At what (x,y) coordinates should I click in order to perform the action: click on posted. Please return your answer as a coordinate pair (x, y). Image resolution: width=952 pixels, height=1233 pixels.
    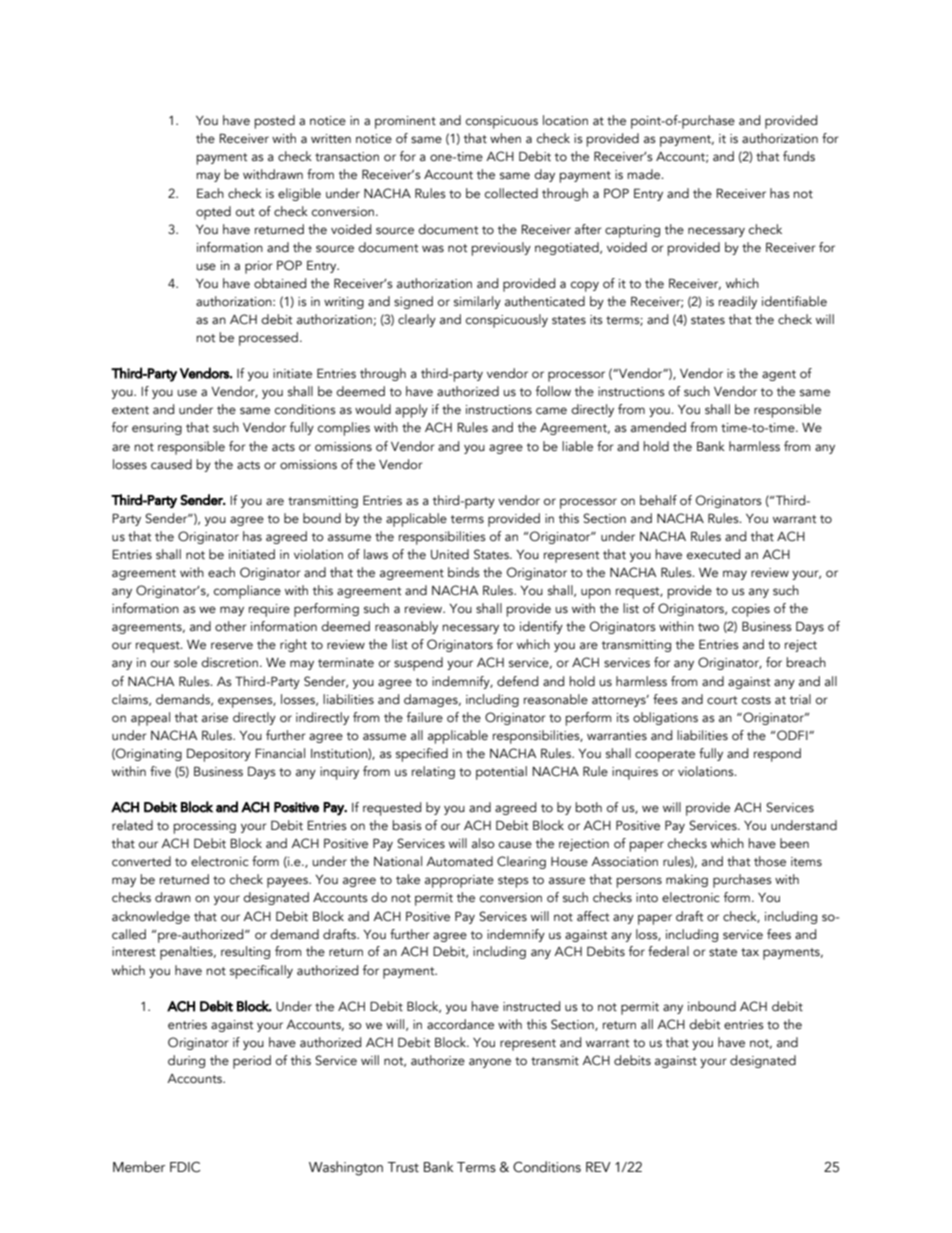
    Looking at the image, I should click on (275, 122).
